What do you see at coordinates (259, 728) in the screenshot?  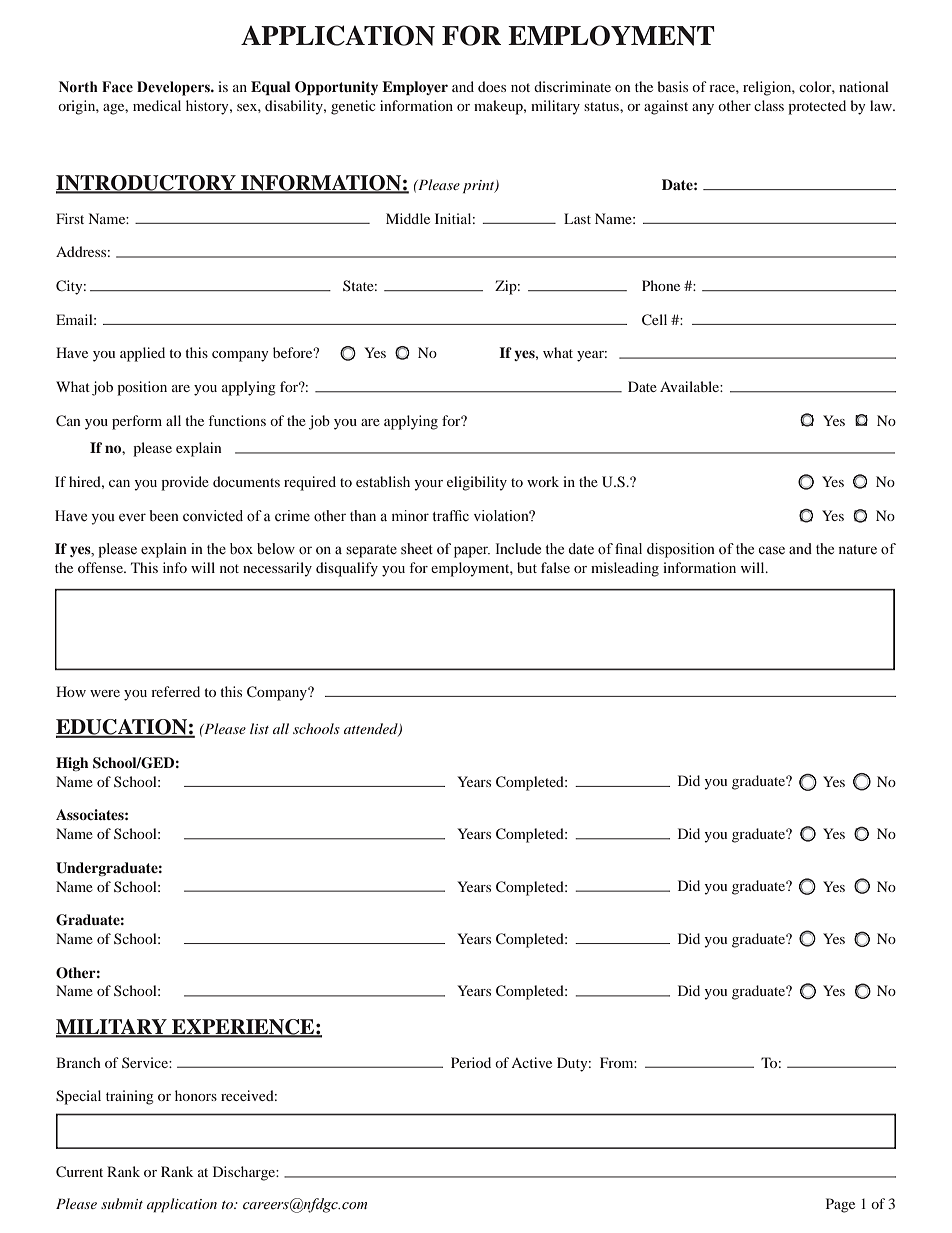 I see `list` at bounding box center [259, 728].
